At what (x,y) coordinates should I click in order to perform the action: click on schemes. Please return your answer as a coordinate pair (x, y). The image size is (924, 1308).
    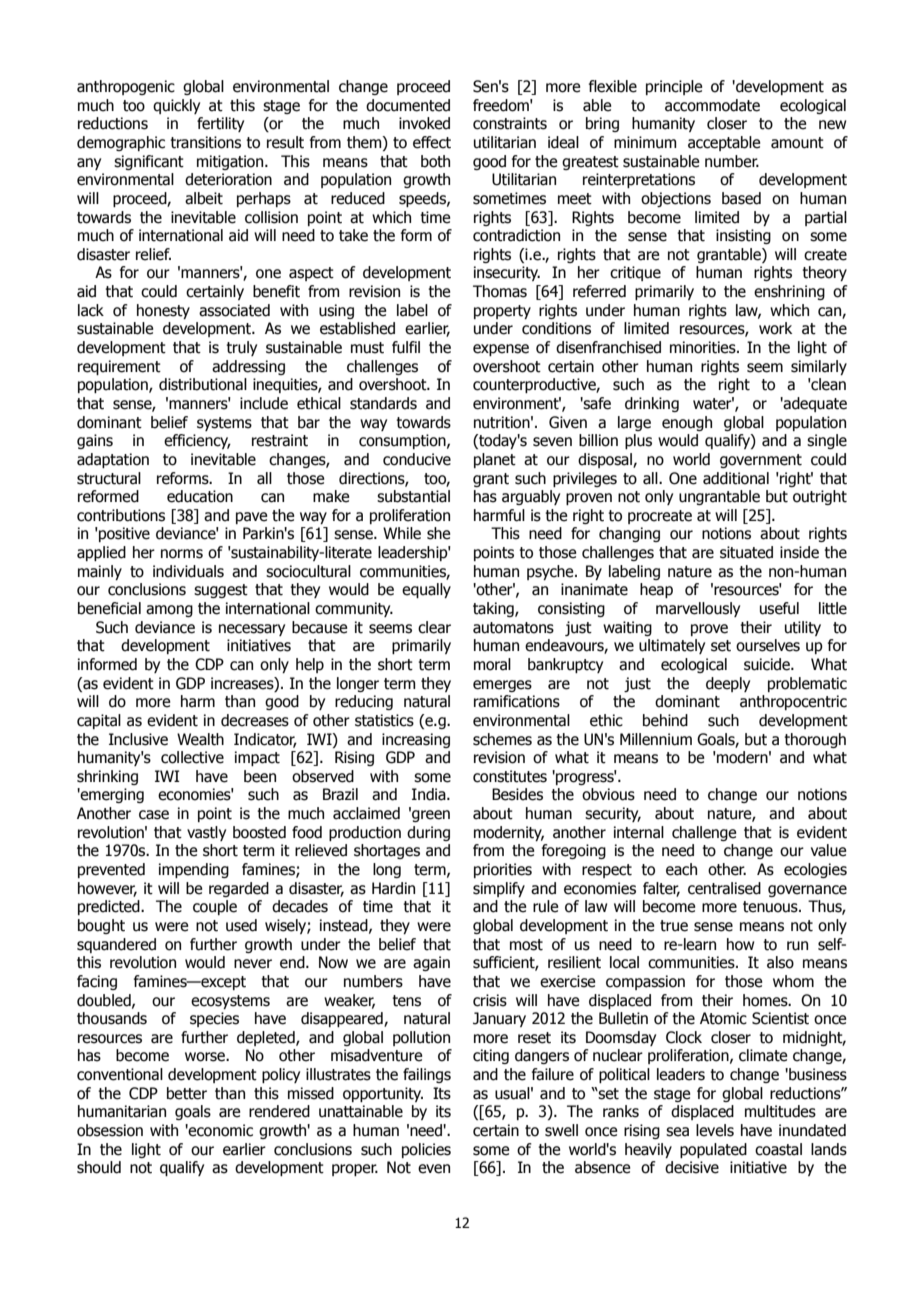
    Looking at the image, I should click on (502, 739).
